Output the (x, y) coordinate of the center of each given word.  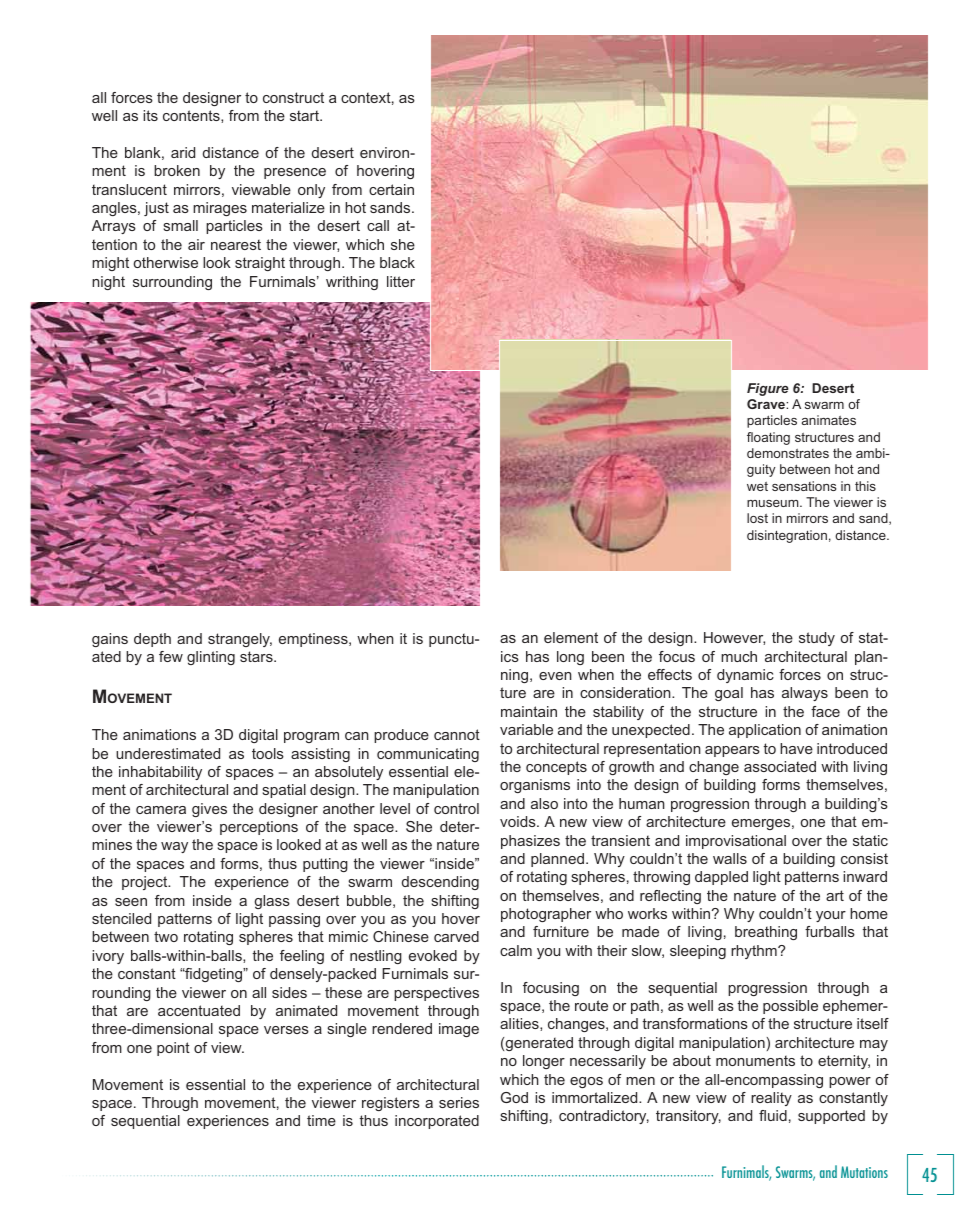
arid (183, 152)
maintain (529, 711)
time (321, 1120)
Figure (768, 389)
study (817, 639)
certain (391, 189)
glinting (211, 658)
